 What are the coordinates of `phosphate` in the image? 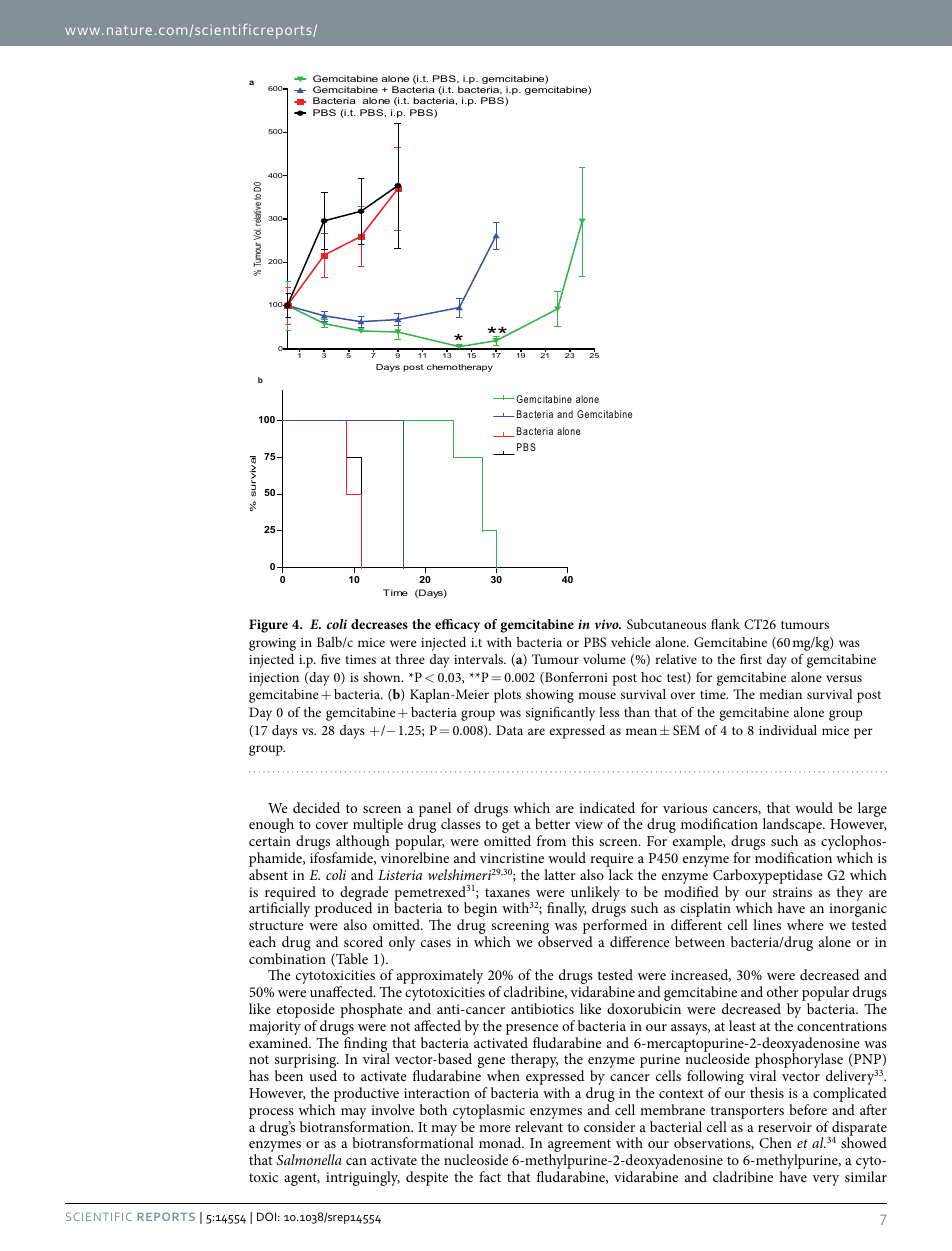 It's located at (371, 1010).
